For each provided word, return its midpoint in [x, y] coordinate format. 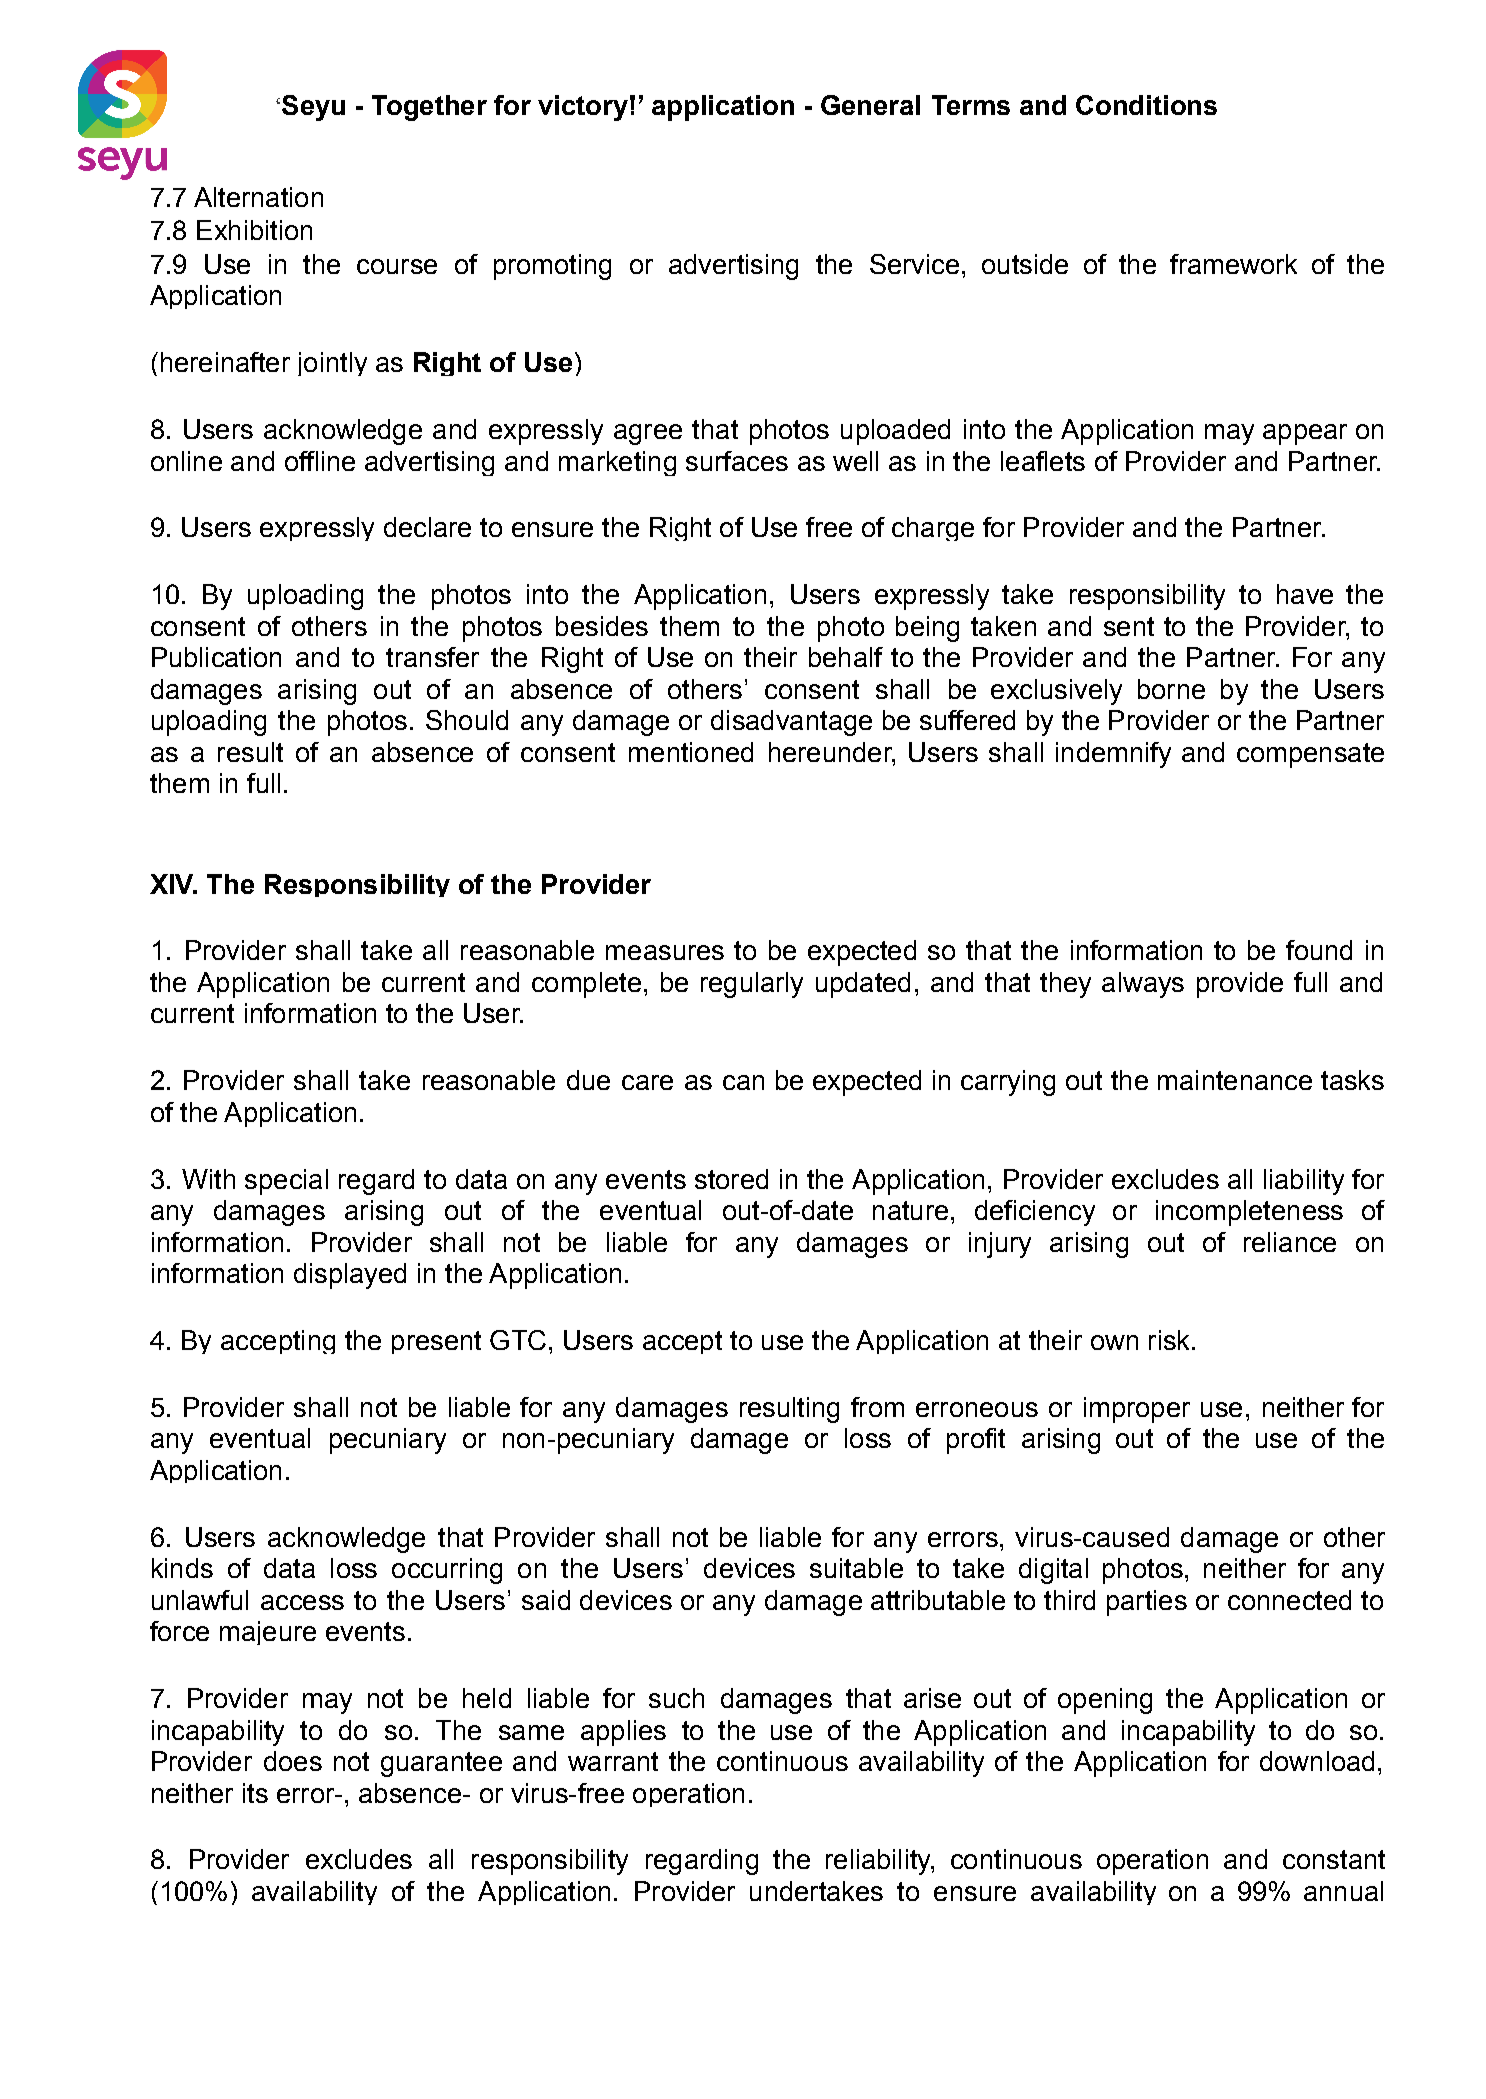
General [870, 105]
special [286, 1182]
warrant [613, 1761]
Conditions [1146, 105]
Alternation [258, 197]
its [255, 1793]
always [1143, 985]
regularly [752, 985]
